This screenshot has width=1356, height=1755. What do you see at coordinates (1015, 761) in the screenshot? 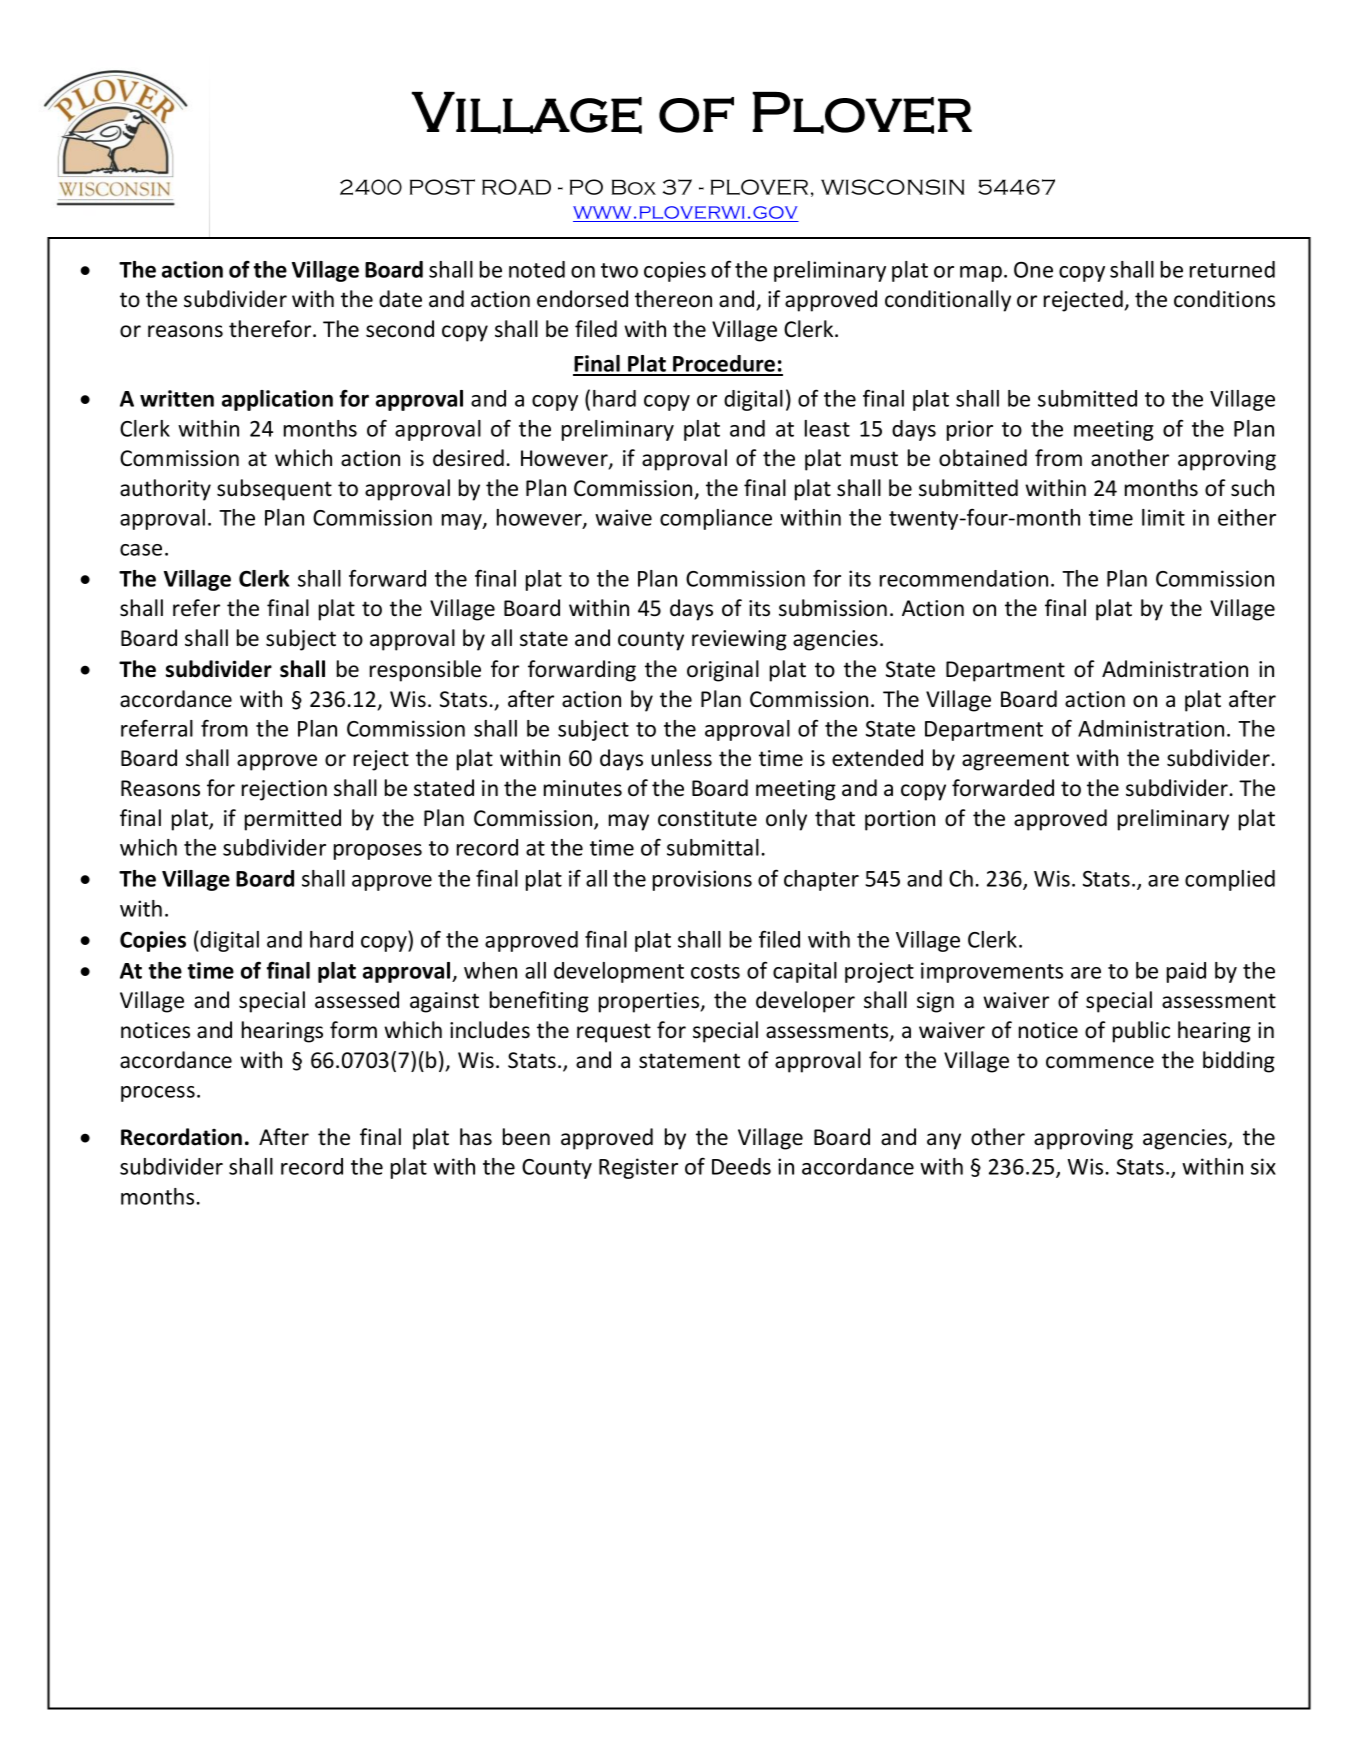
I see `agreement` at bounding box center [1015, 761].
